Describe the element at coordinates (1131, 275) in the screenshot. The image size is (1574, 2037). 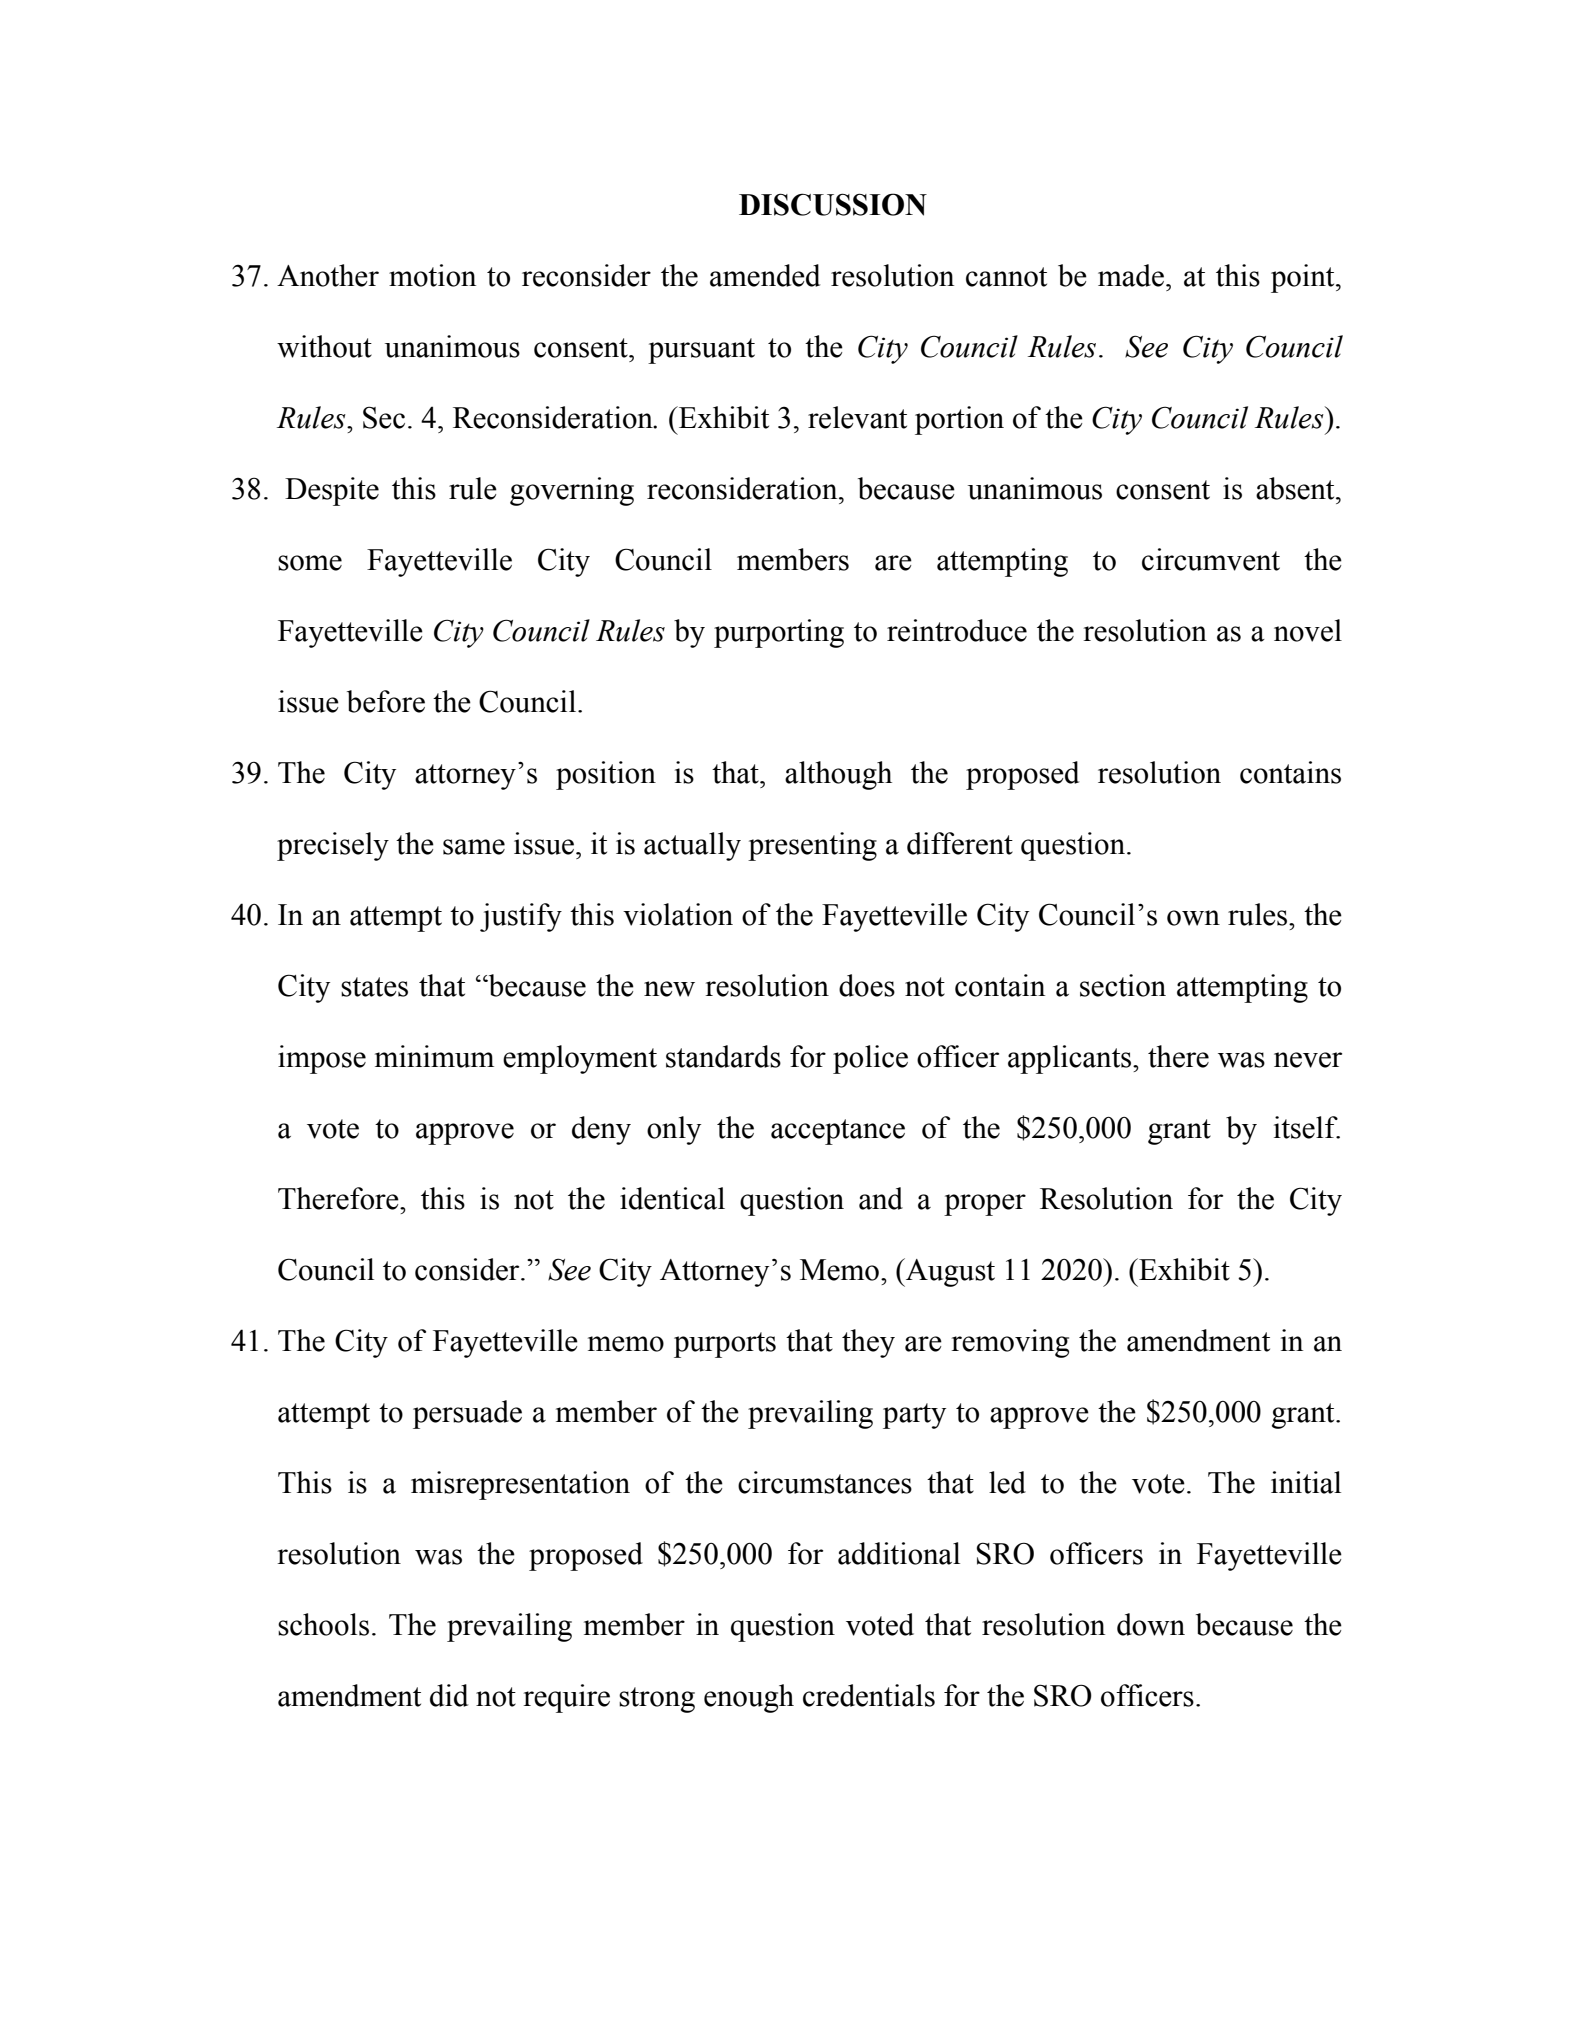
I see `made` at that location.
